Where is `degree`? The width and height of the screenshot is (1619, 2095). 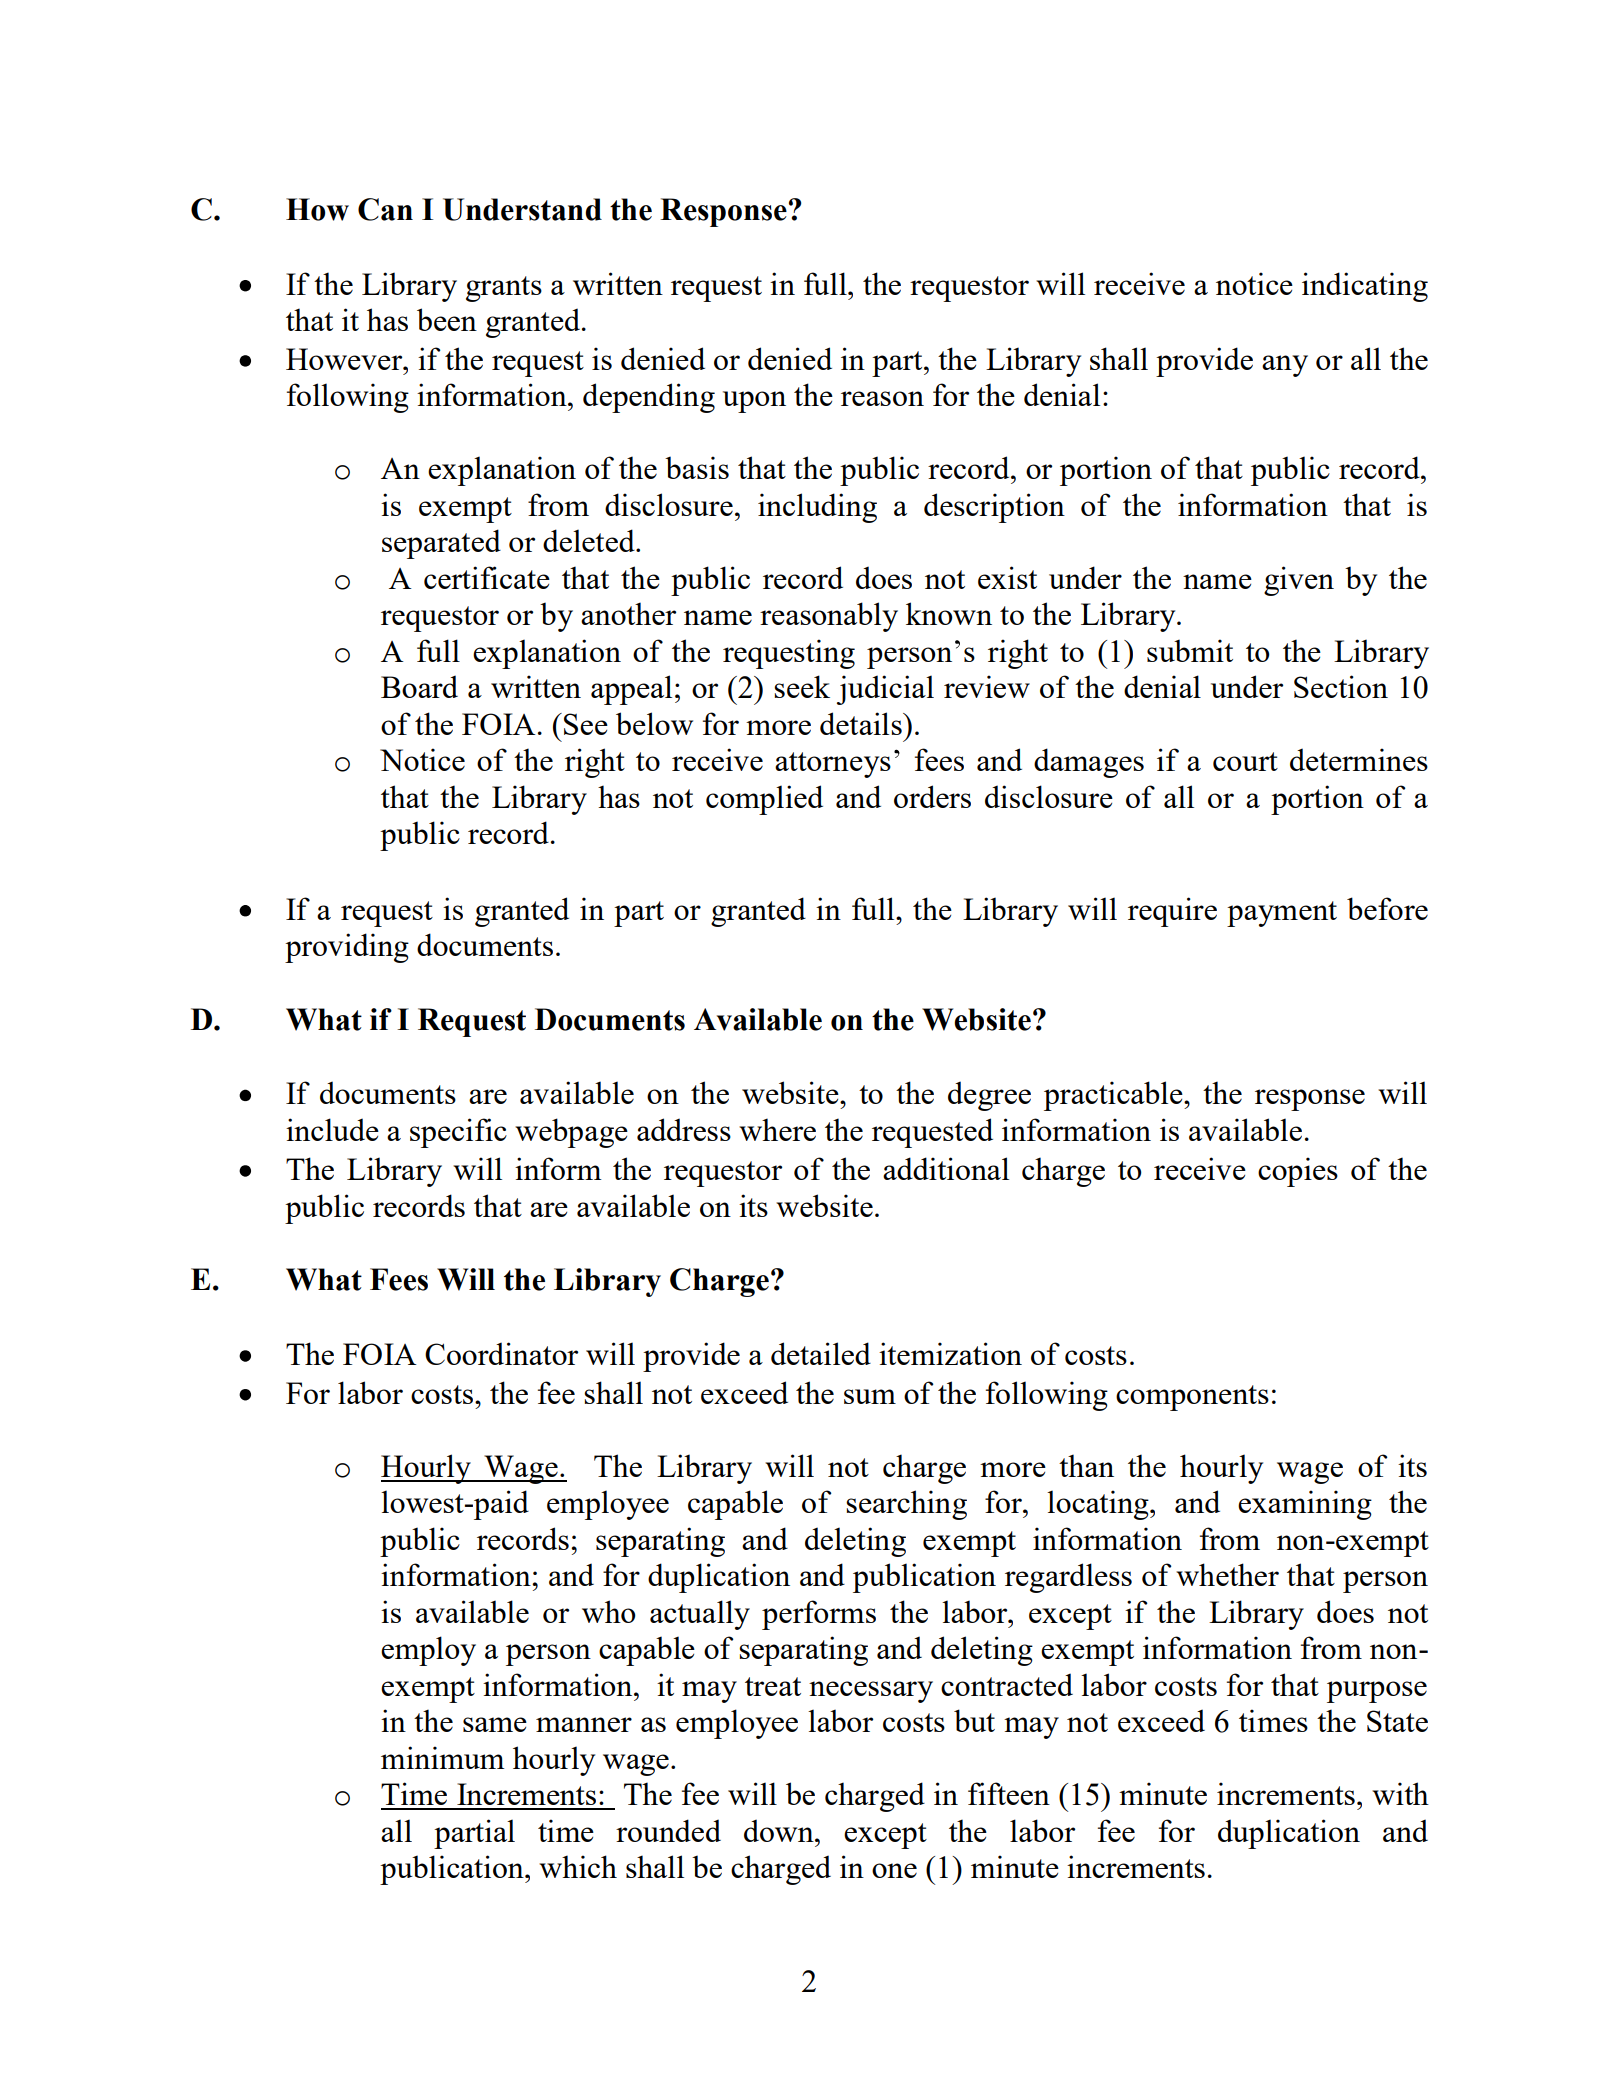
degree is located at coordinates (989, 1096).
